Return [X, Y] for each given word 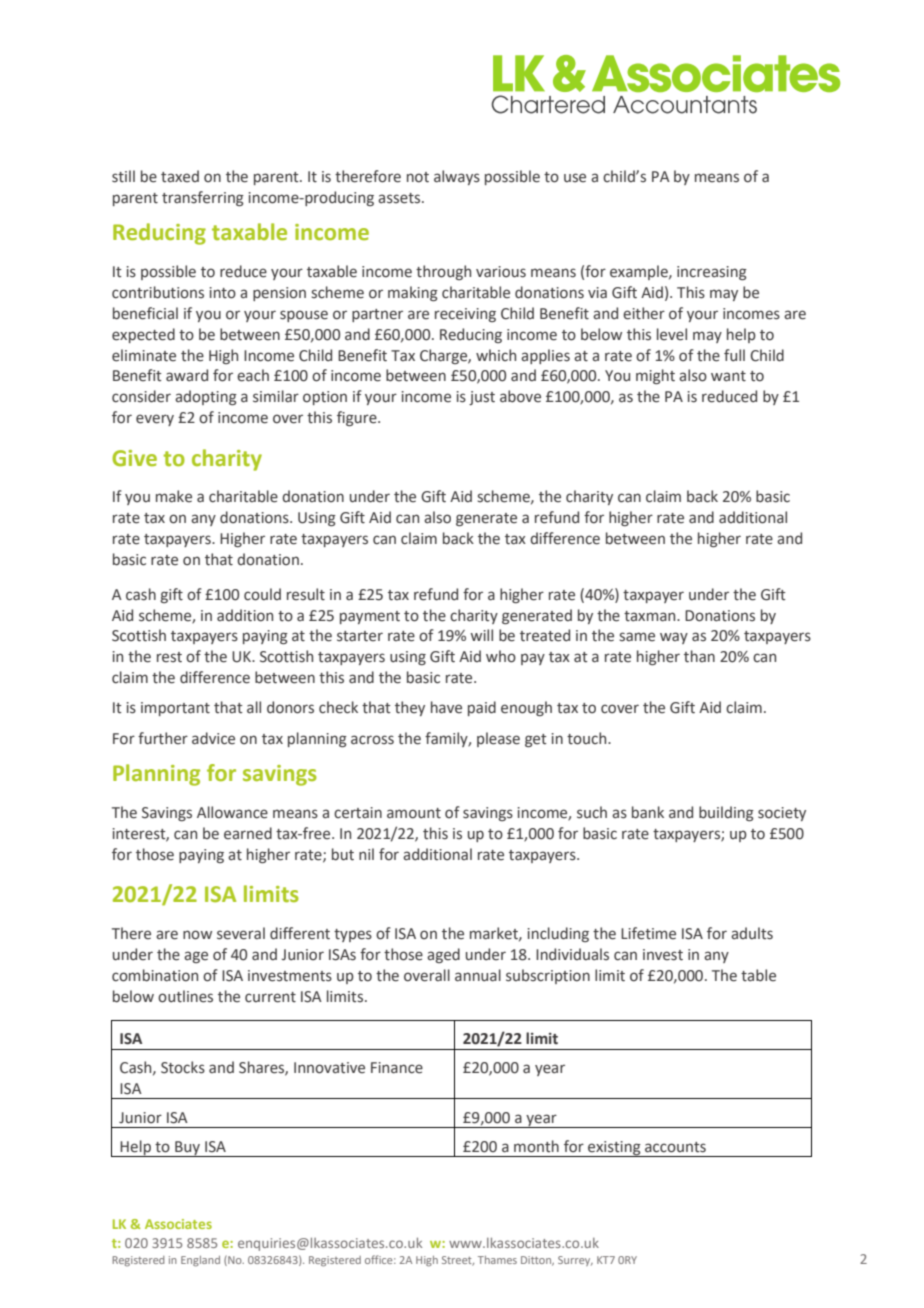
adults [752, 933]
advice [213, 738]
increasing [712, 273]
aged [443, 955]
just [482, 398]
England [200, 1261]
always [457, 177]
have [446, 707]
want [728, 376]
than [699, 656]
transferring [203, 198]
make [174, 496]
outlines [185, 996]
